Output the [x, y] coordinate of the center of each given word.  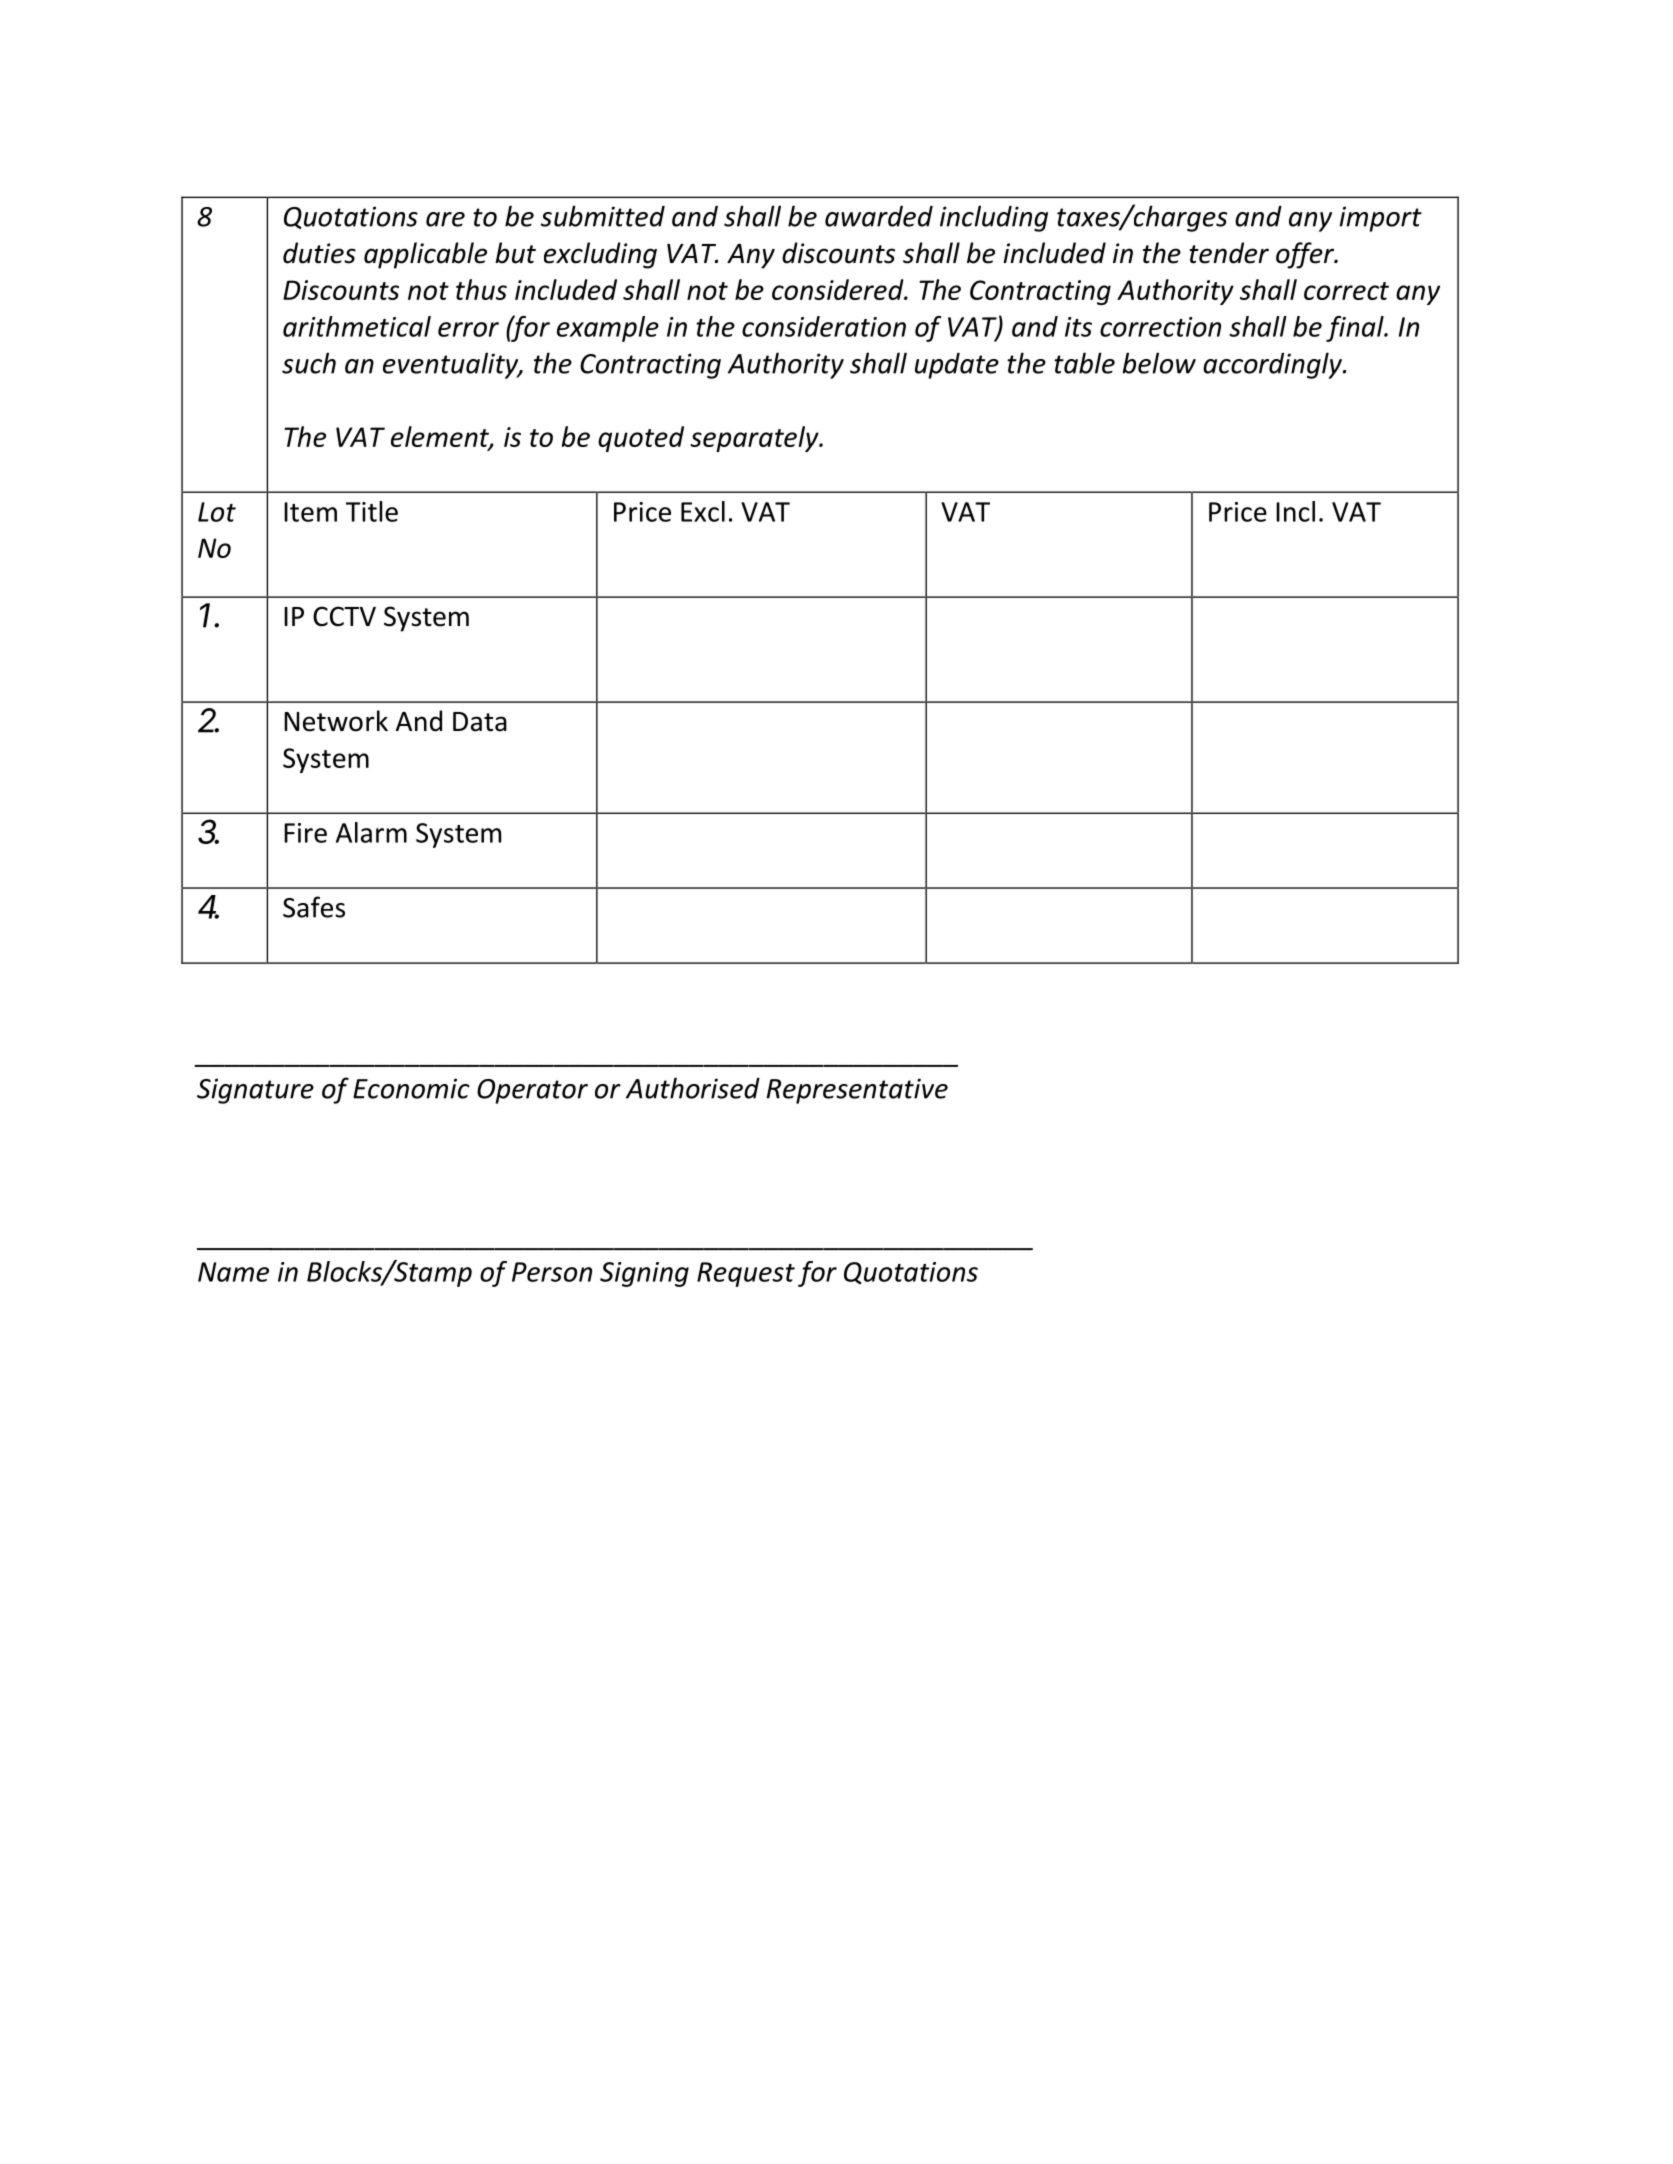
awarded [879, 216]
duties [319, 253]
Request [746, 1274]
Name [233, 1272]
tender [1229, 253]
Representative [857, 1091]
